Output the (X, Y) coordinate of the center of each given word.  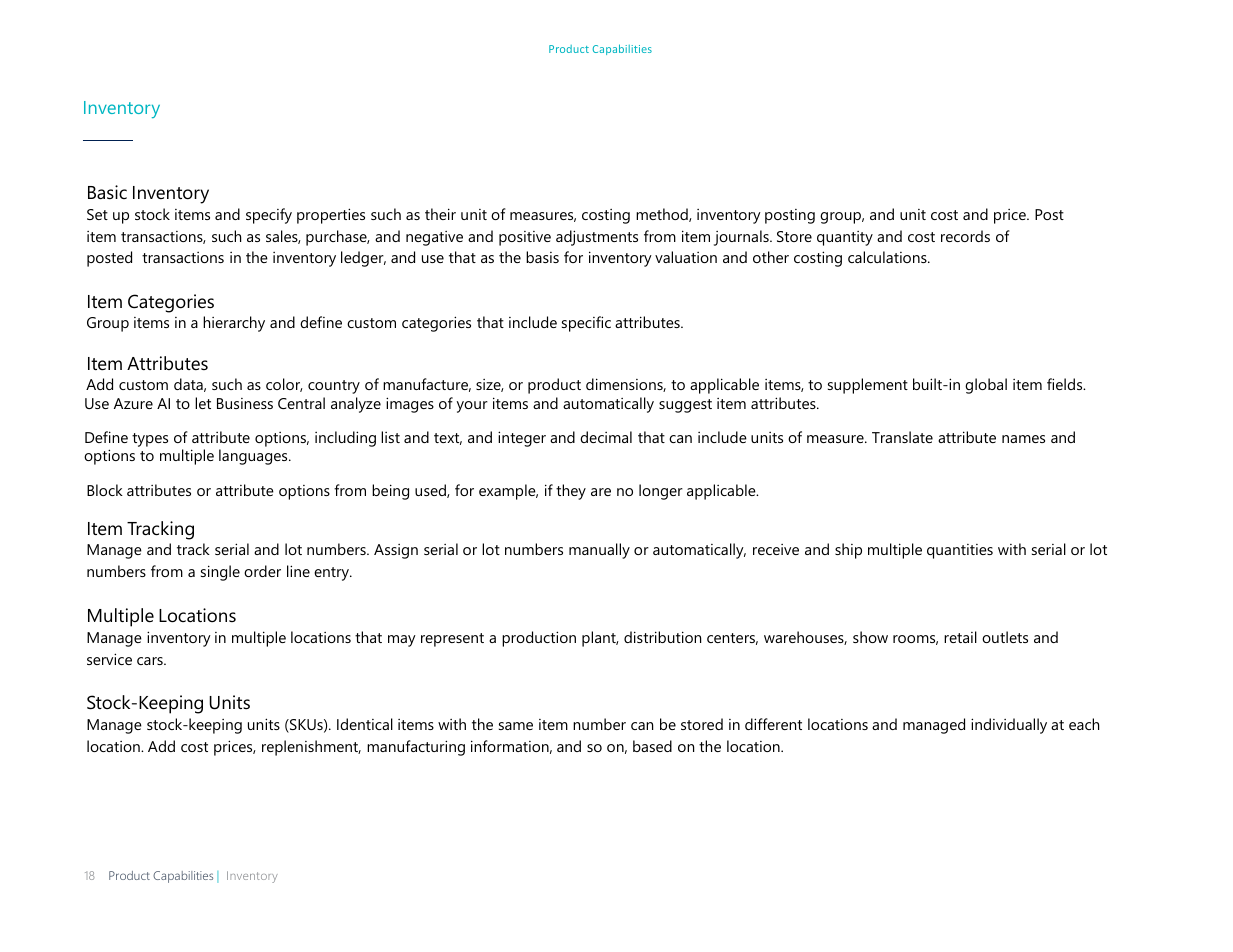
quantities (960, 551)
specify (269, 216)
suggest (685, 406)
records (965, 236)
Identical (365, 724)
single (220, 573)
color (284, 385)
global (986, 386)
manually (599, 551)
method (663, 215)
